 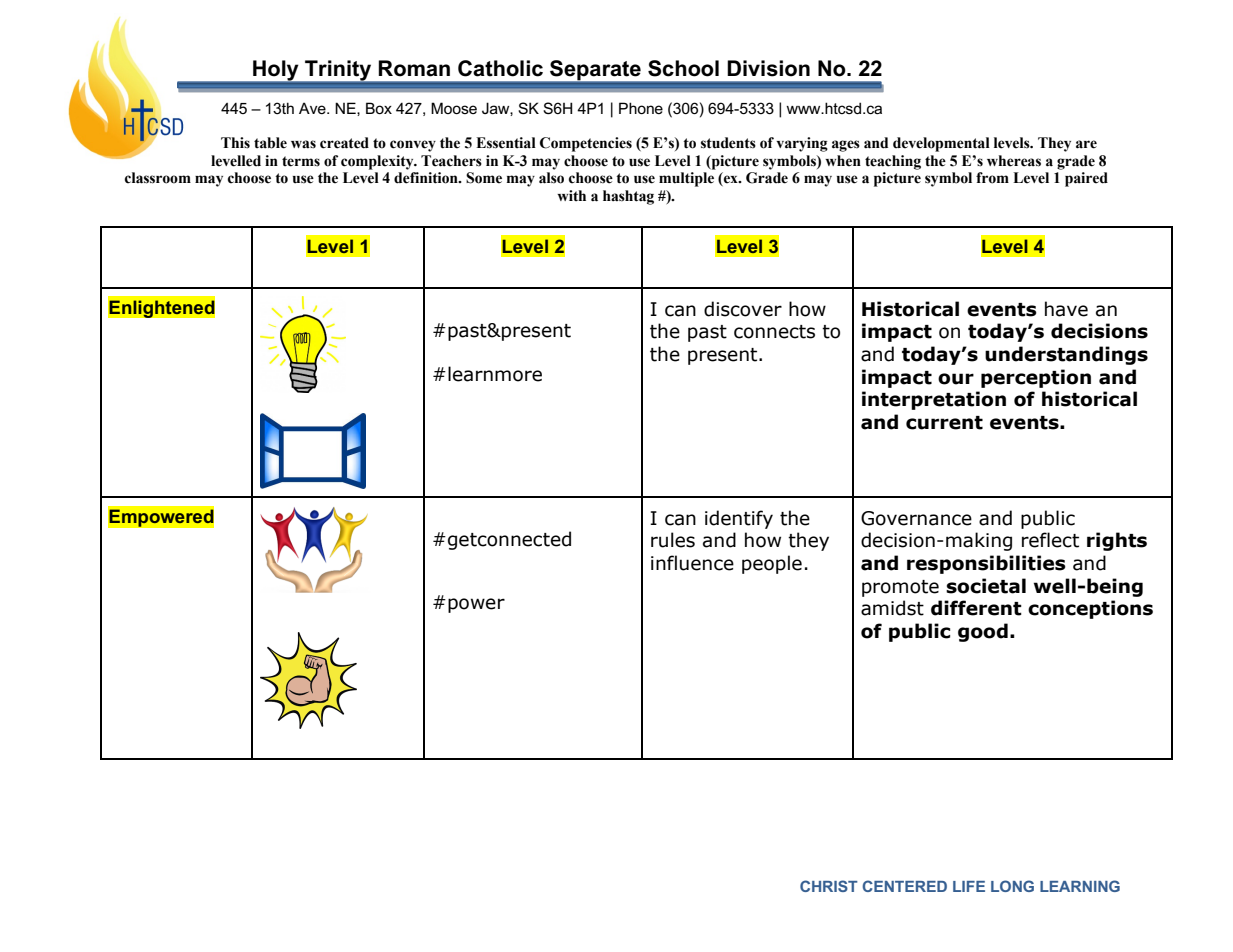 What do you see at coordinates (772, 564) in the page?
I see `people` at bounding box center [772, 564].
